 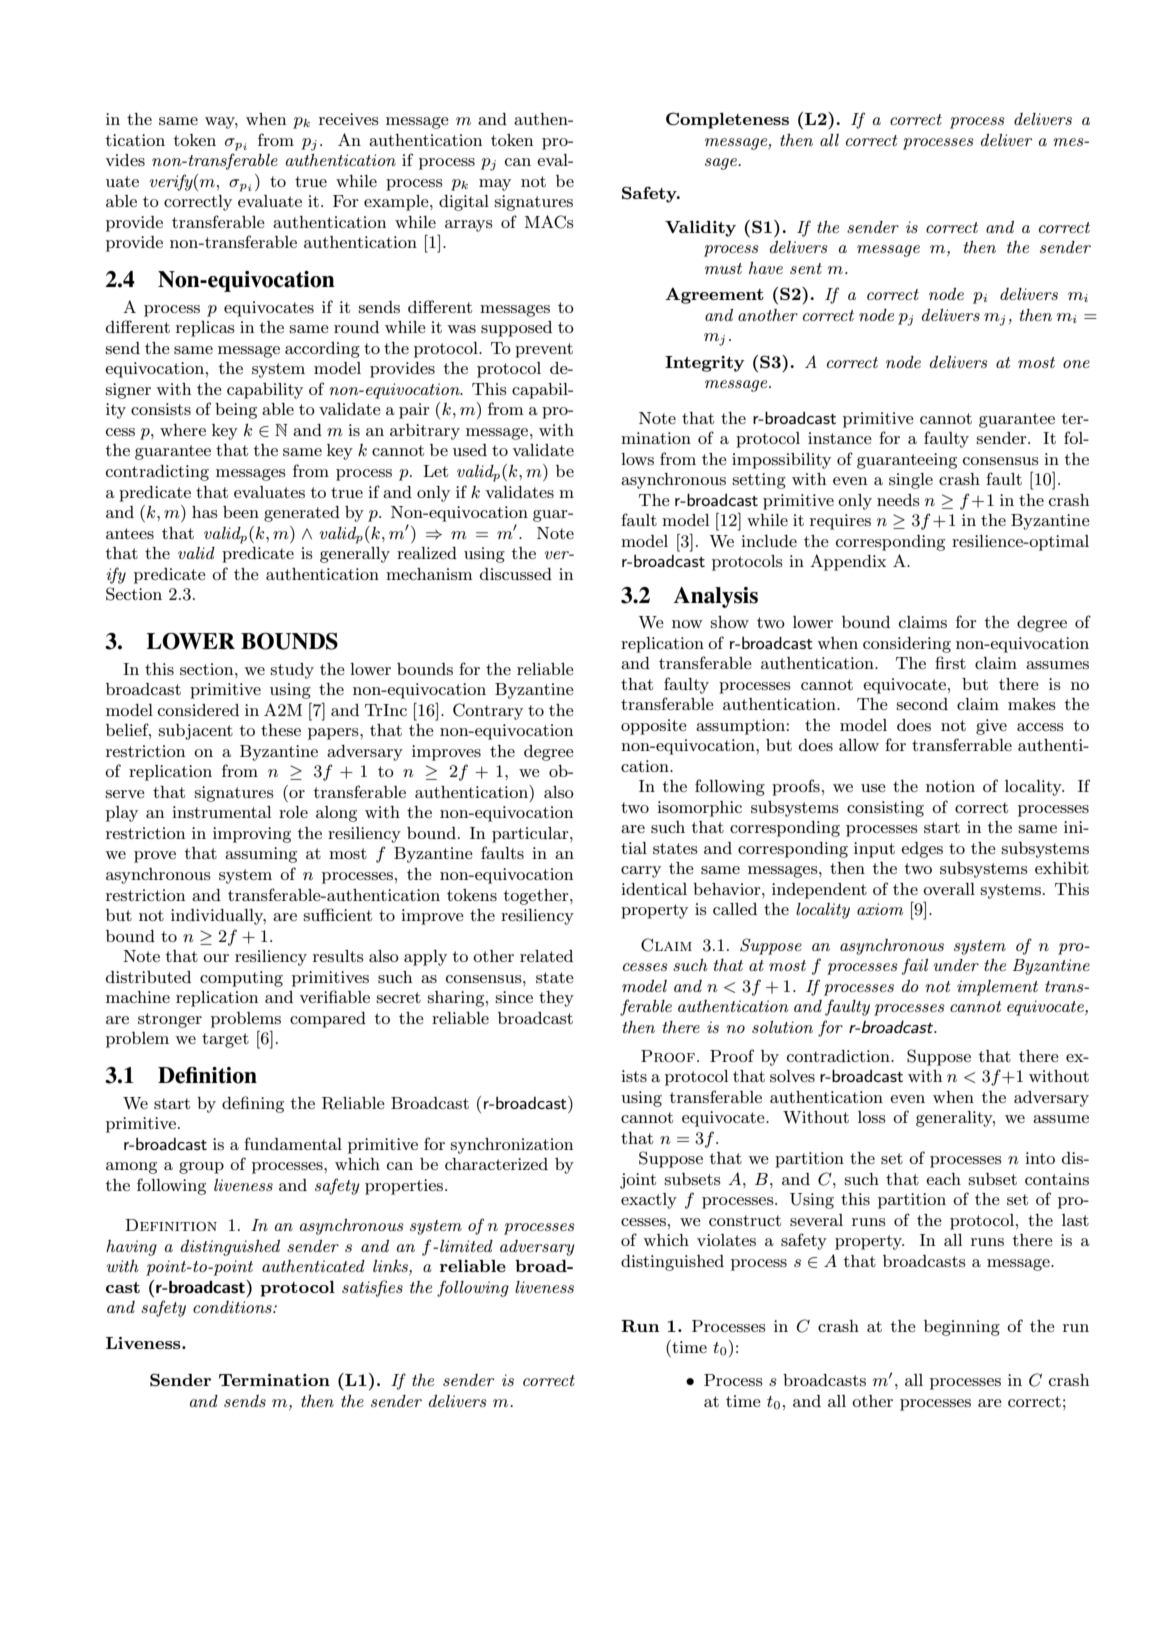 I want to click on conditions, so click(x=233, y=1307).
